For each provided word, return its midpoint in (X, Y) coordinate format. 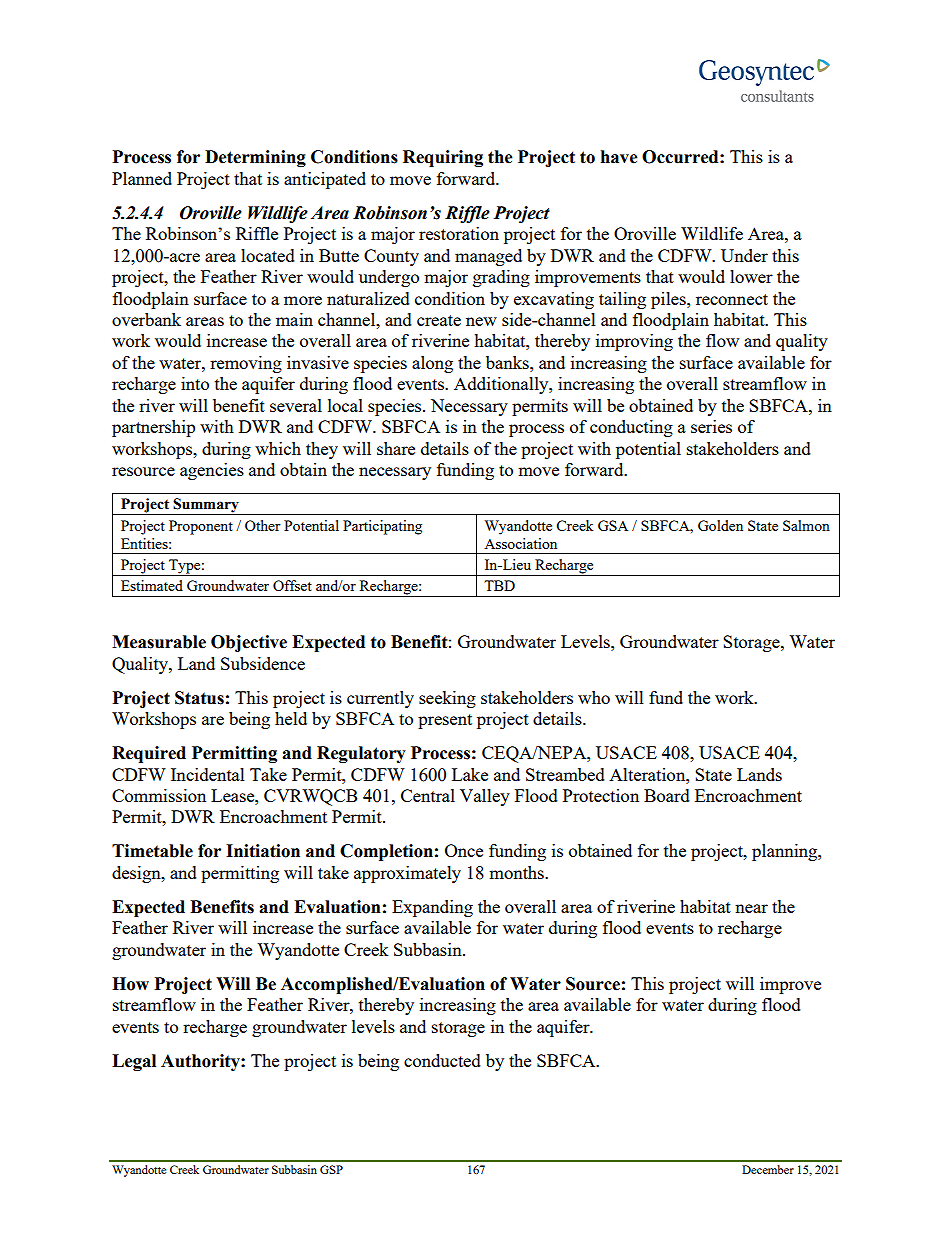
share (396, 448)
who (594, 697)
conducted (442, 1060)
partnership (153, 428)
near (751, 908)
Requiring (443, 158)
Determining (255, 158)
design (137, 874)
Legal (134, 1062)
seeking (447, 699)
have (619, 157)
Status (199, 698)
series (711, 426)
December (768, 1169)
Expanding (432, 908)
